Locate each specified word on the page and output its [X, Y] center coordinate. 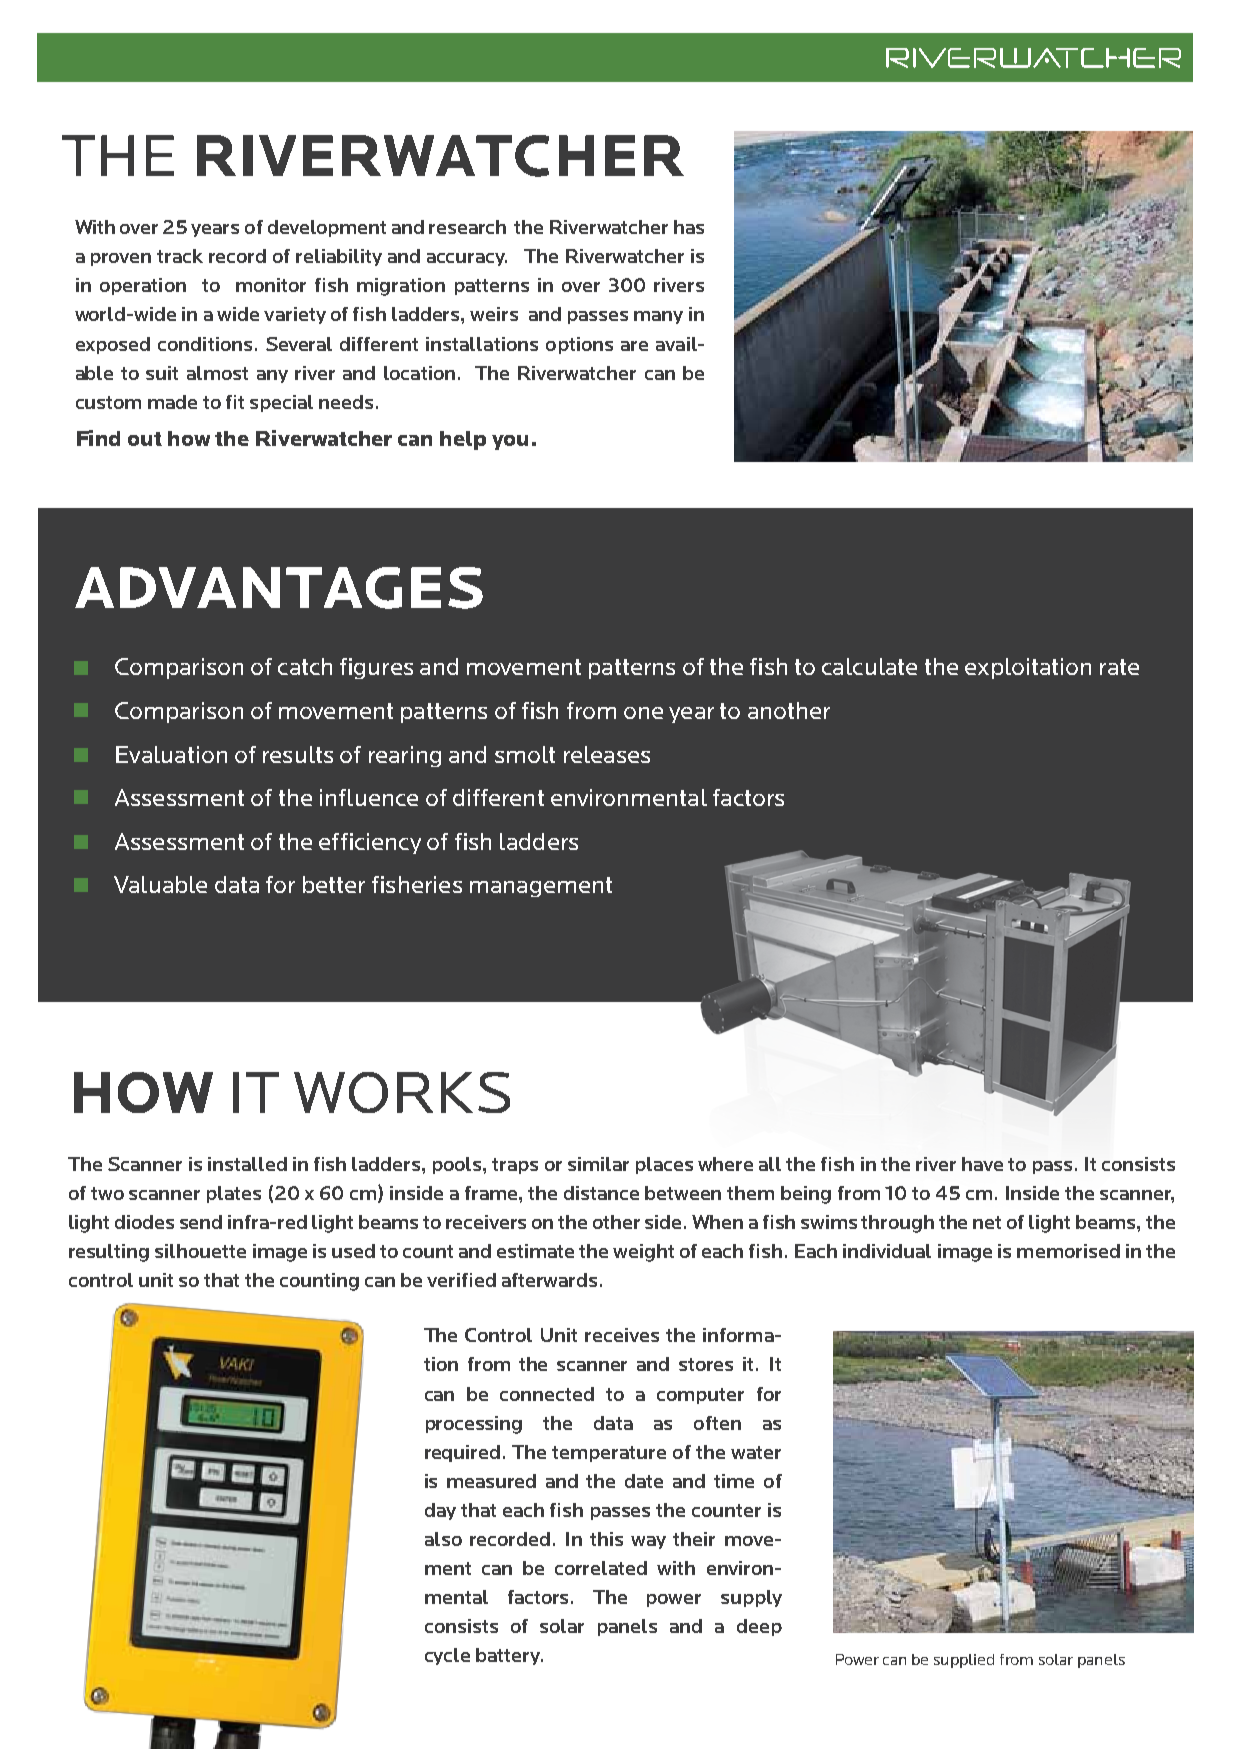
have [982, 1164]
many [658, 317]
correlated [601, 1568]
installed [247, 1164]
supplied [964, 1661]
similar [598, 1164]
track [180, 256]
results [298, 754]
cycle [447, 1656]
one [643, 713]
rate [1119, 667]
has [689, 227]
